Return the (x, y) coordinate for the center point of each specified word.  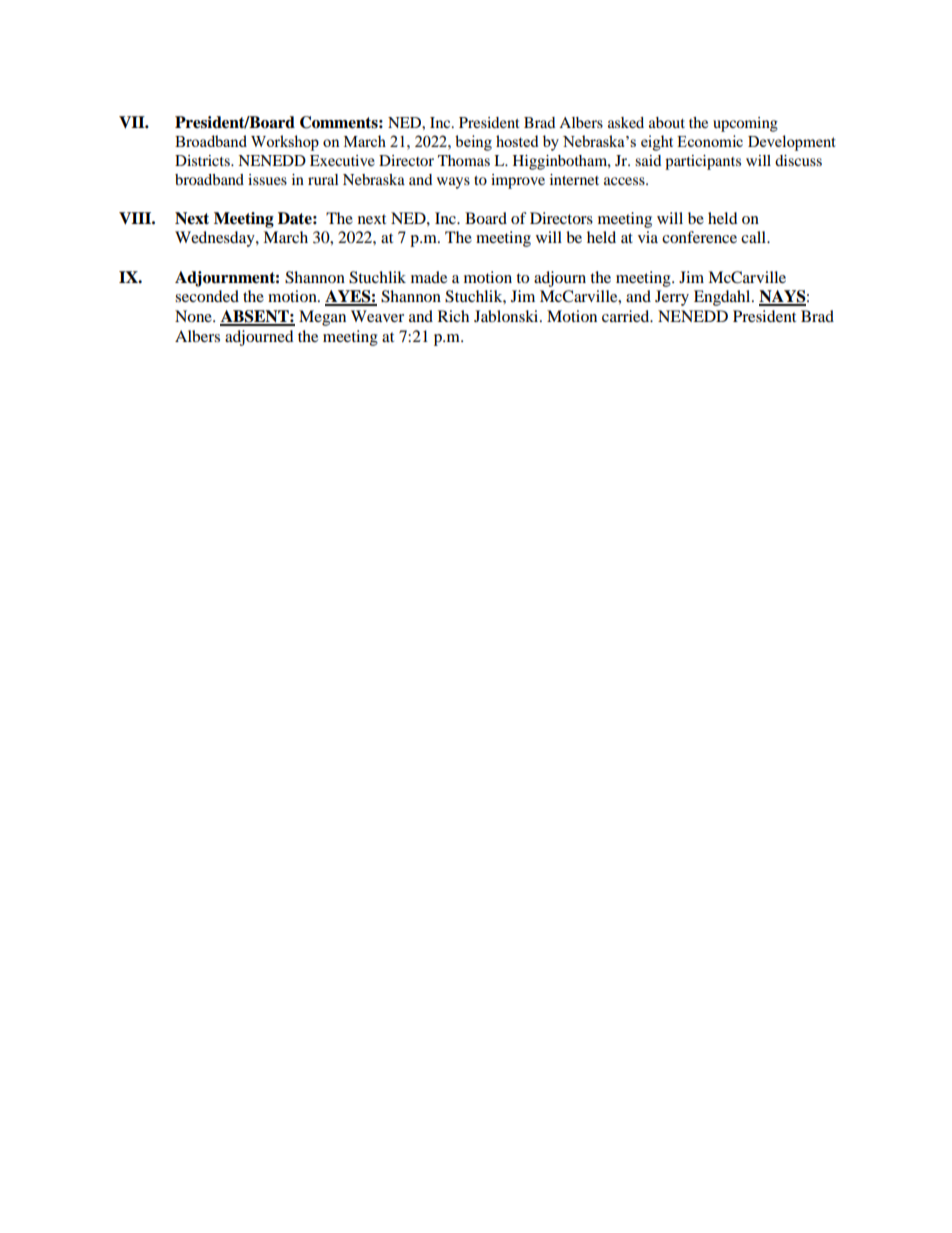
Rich (453, 316)
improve (518, 181)
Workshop (285, 143)
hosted (517, 141)
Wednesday (216, 239)
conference (699, 237)
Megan (322, 318)
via (648, 237)
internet (574, 179)
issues (267, 179)
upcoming (745, 124)
